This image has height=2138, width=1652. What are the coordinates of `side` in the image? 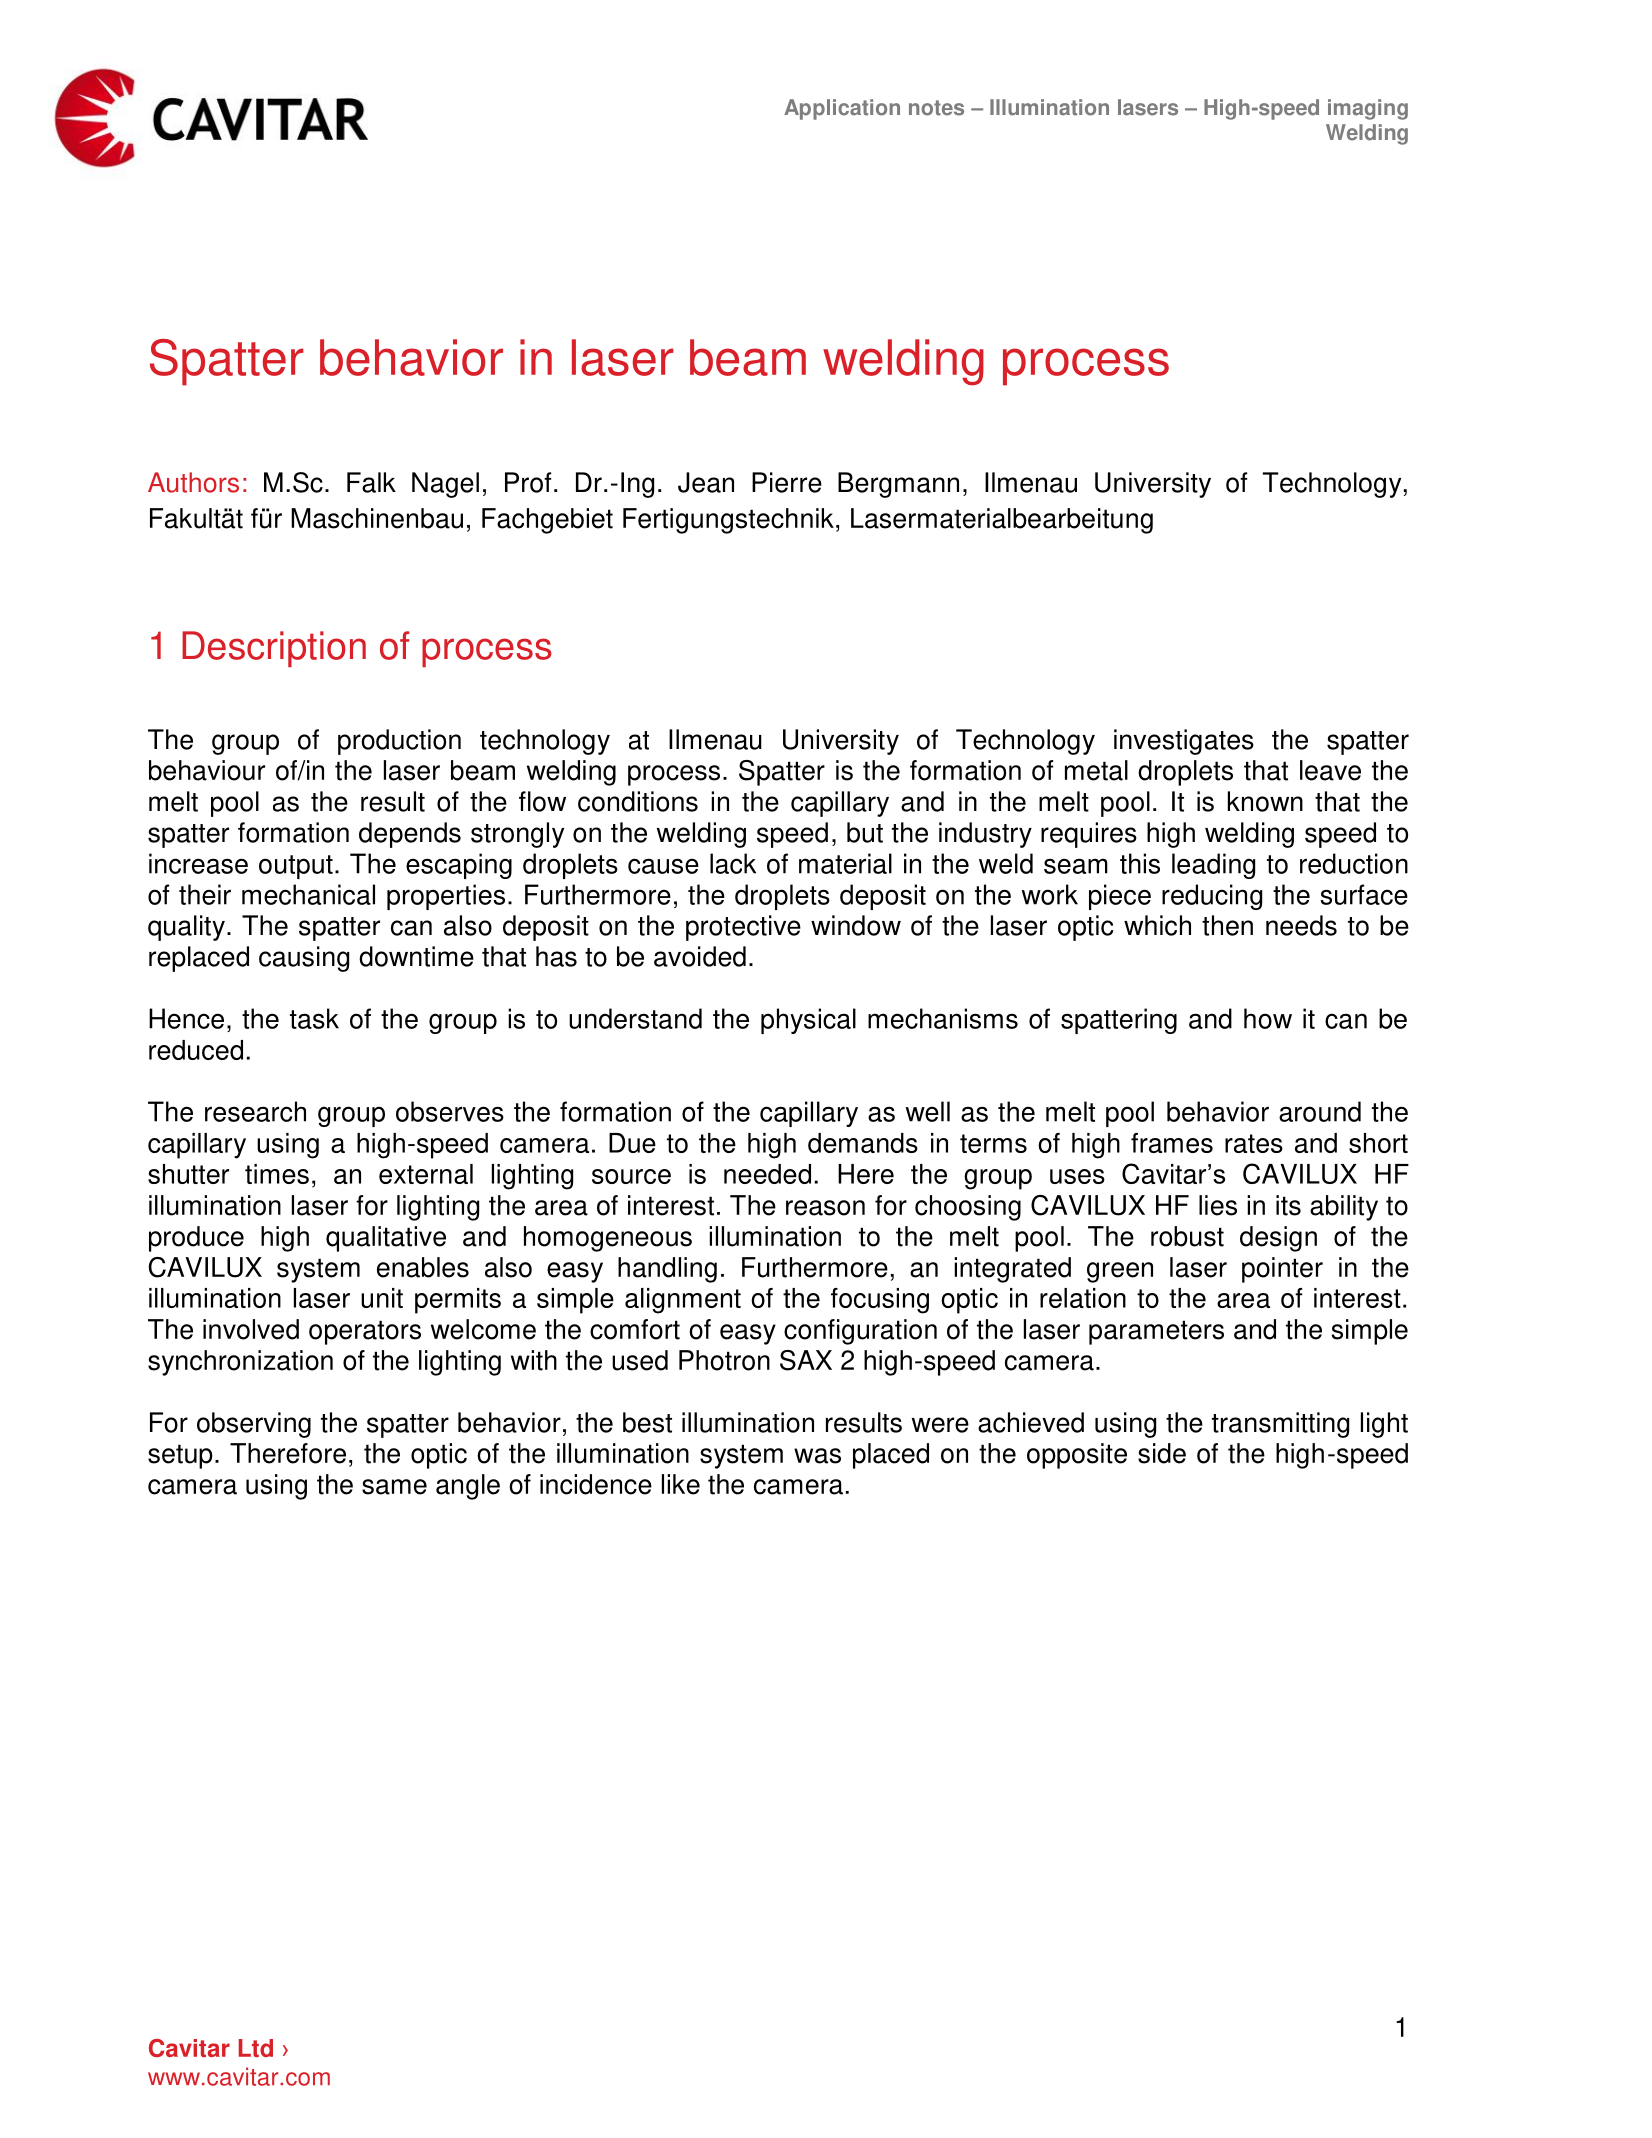 It's located at (1162, 1453).
